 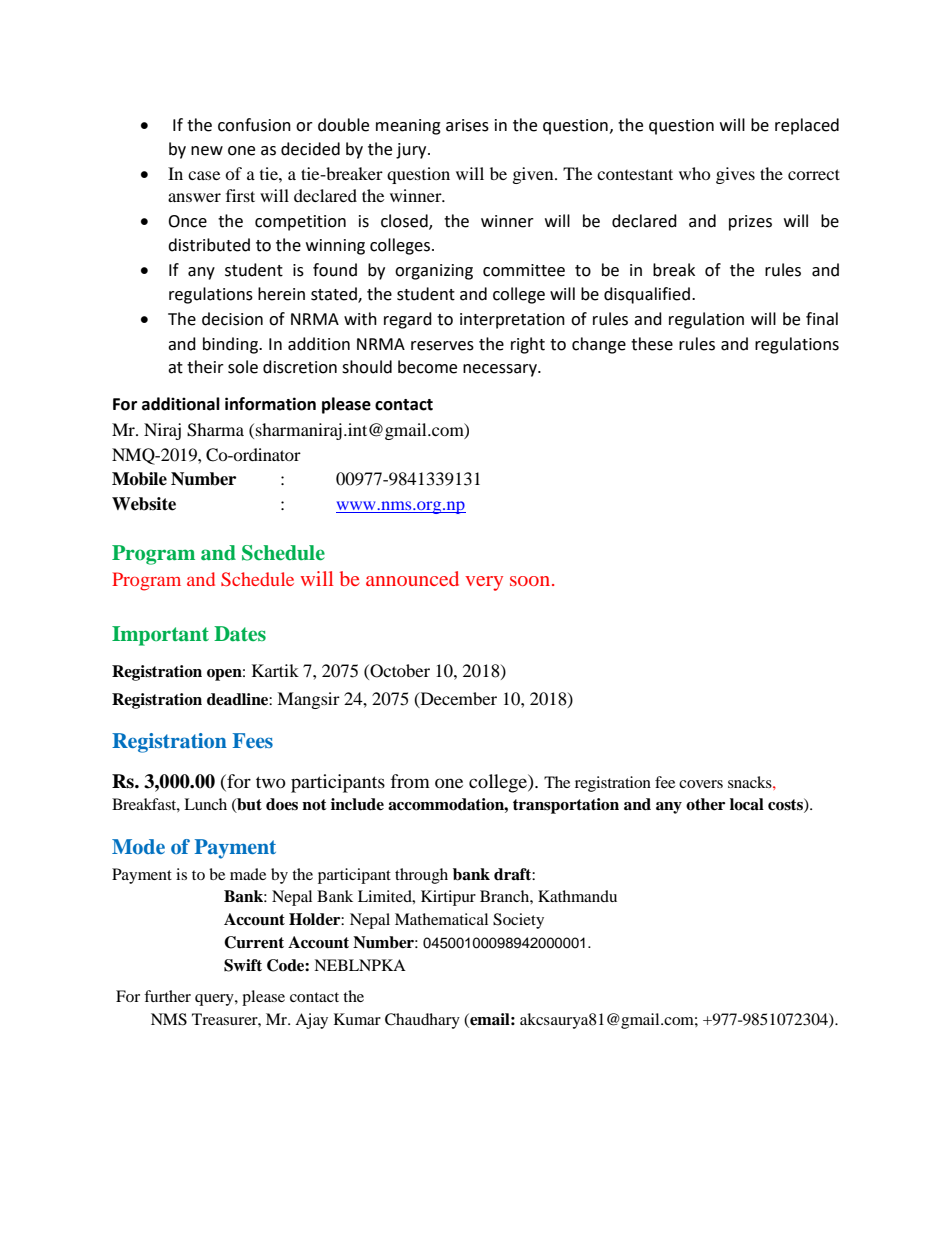 What do you see at coordinates (467, 125) in the document?
I see `arises` at bounding box center [467, 125].
